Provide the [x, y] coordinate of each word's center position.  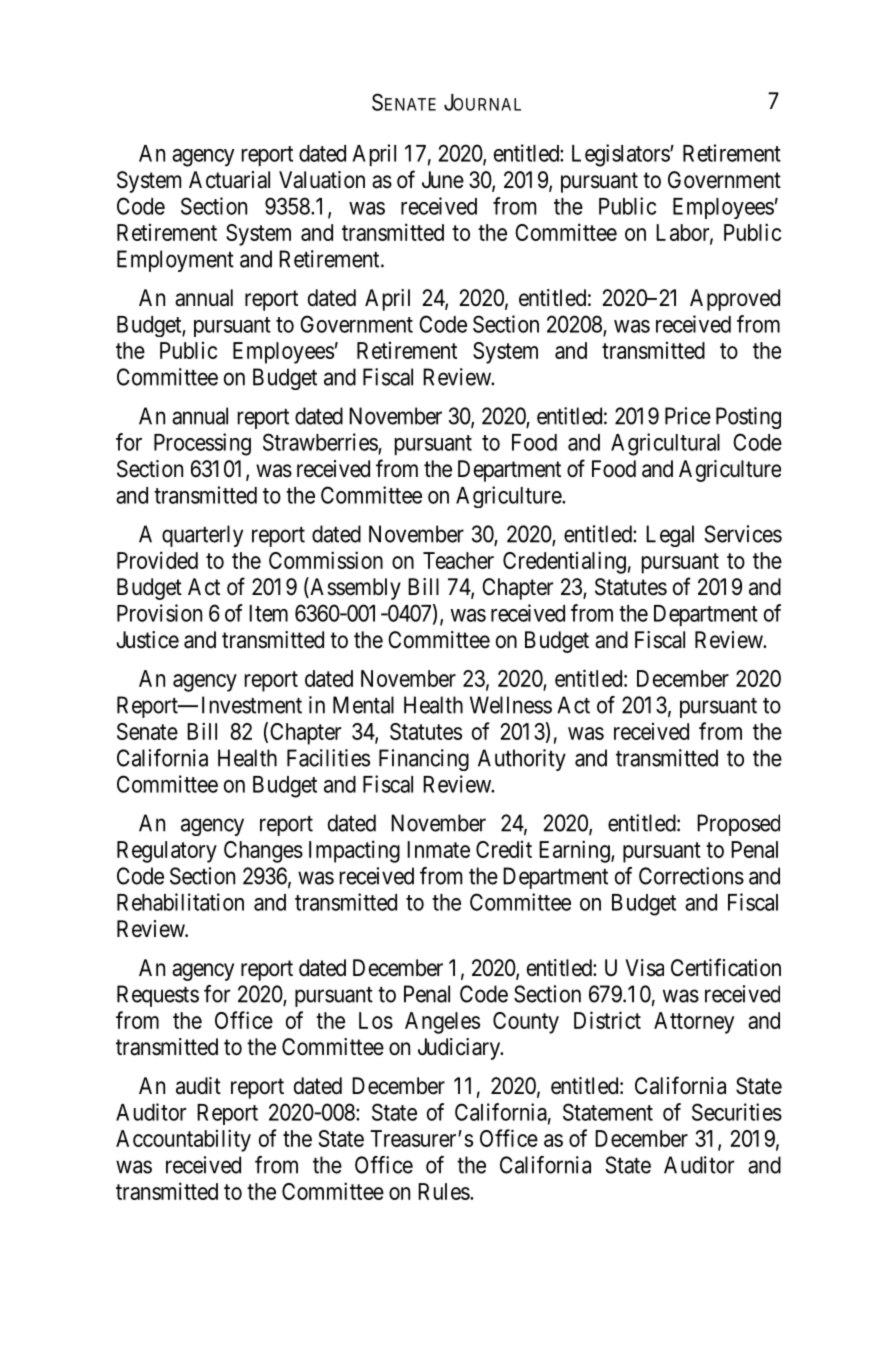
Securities [737, 1112]
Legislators [621, 155]
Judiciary [460, 1049]
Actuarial [229, 180]
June [443, 180]
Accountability [183, 1140]
